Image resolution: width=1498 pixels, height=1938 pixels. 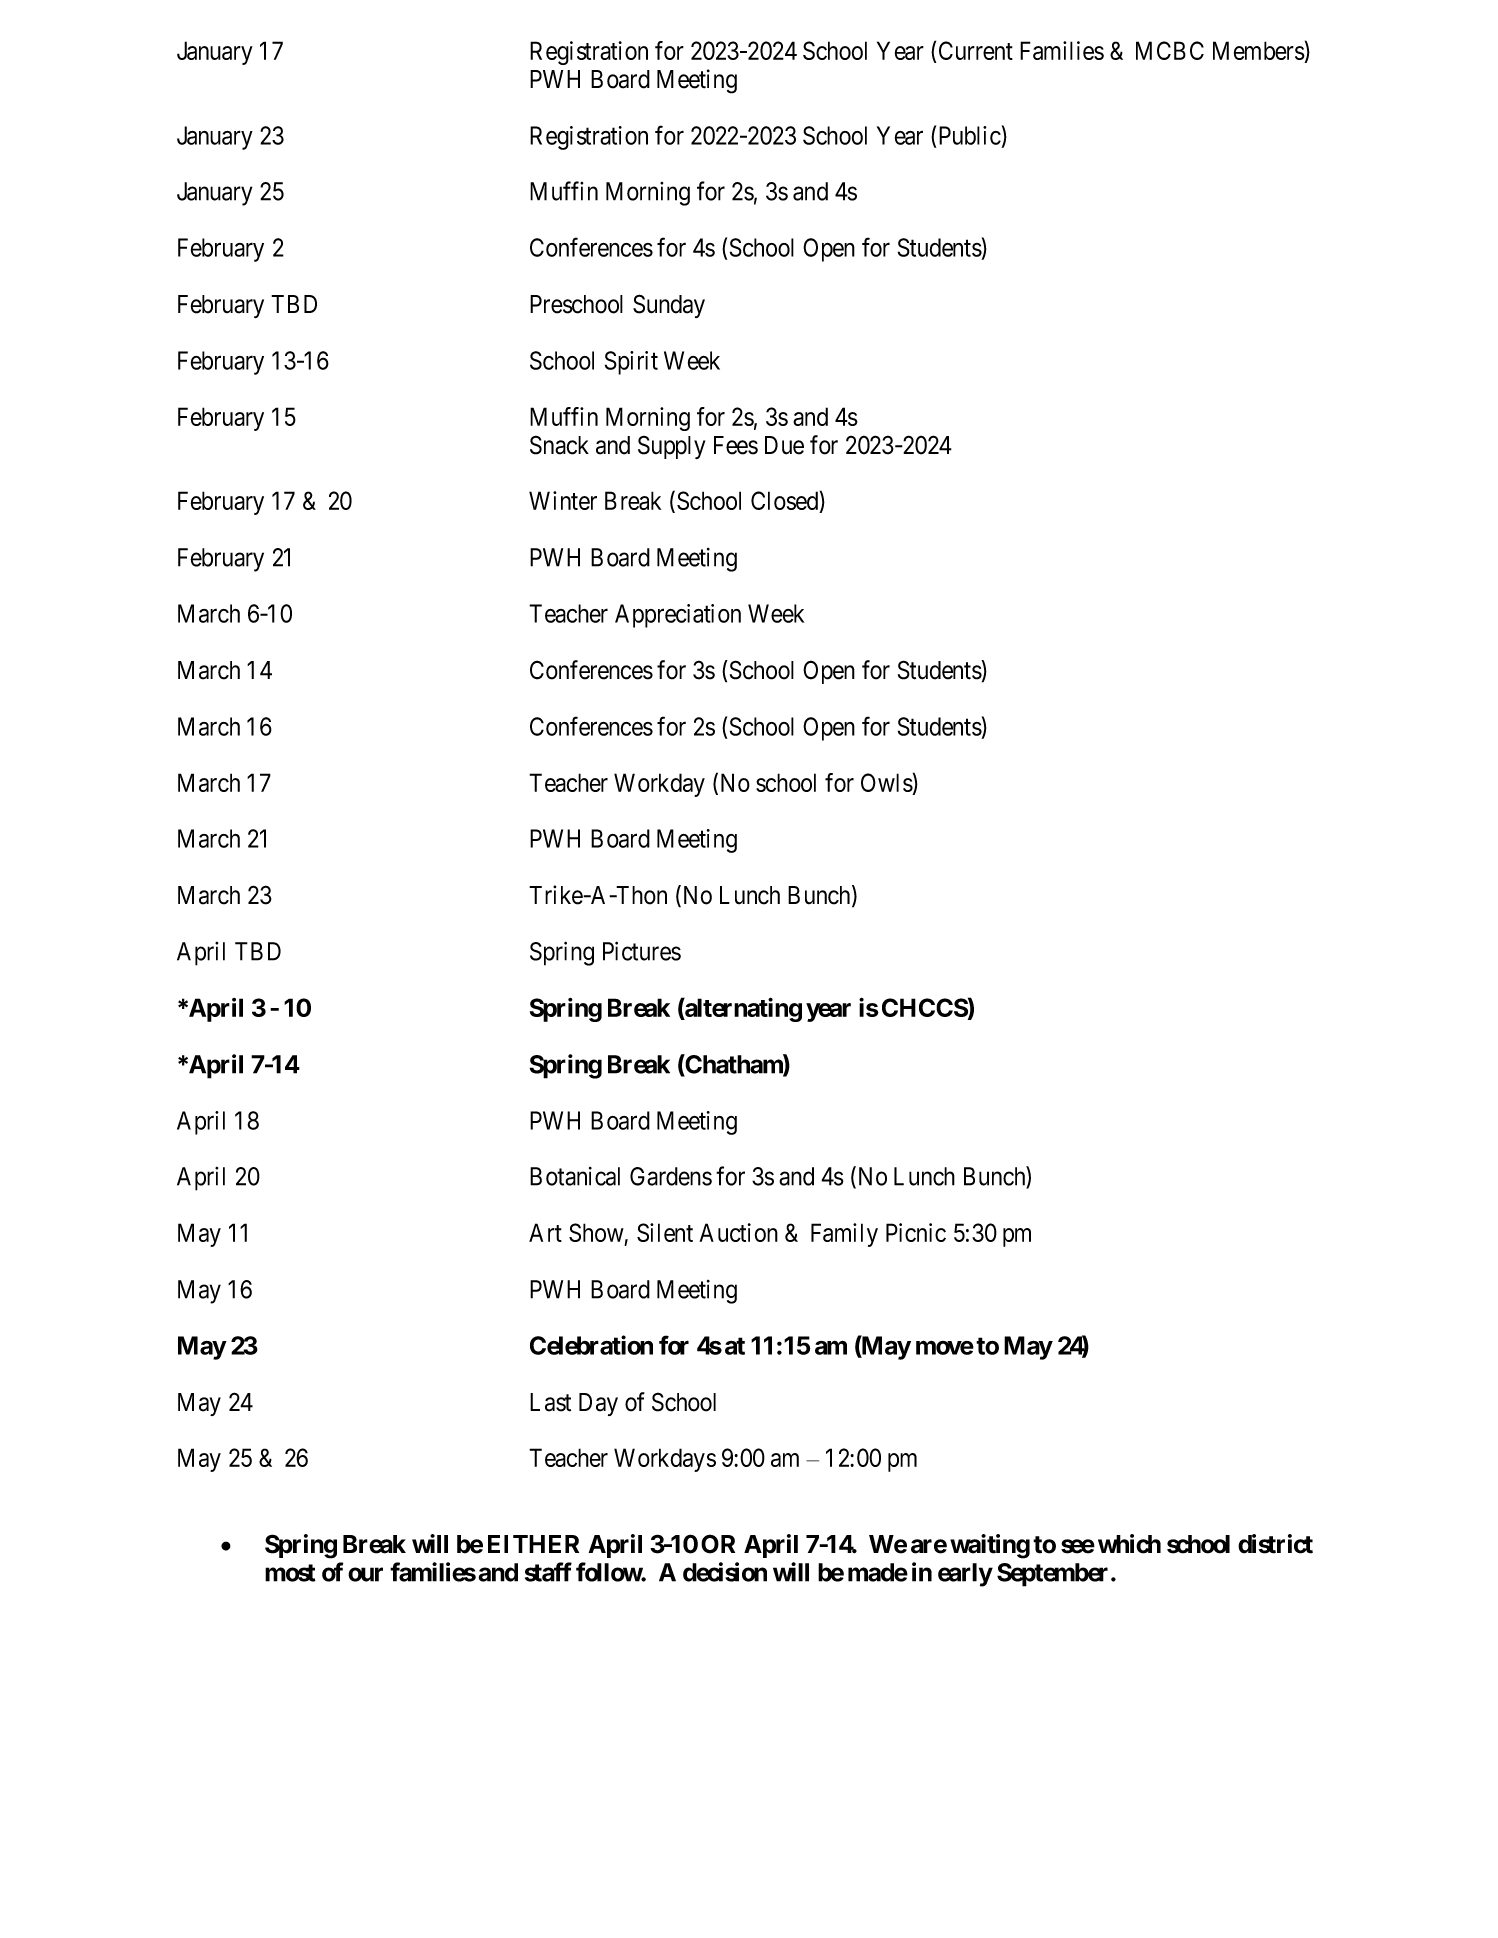 I want to click on Pictures, so click(x=642, y=951).
